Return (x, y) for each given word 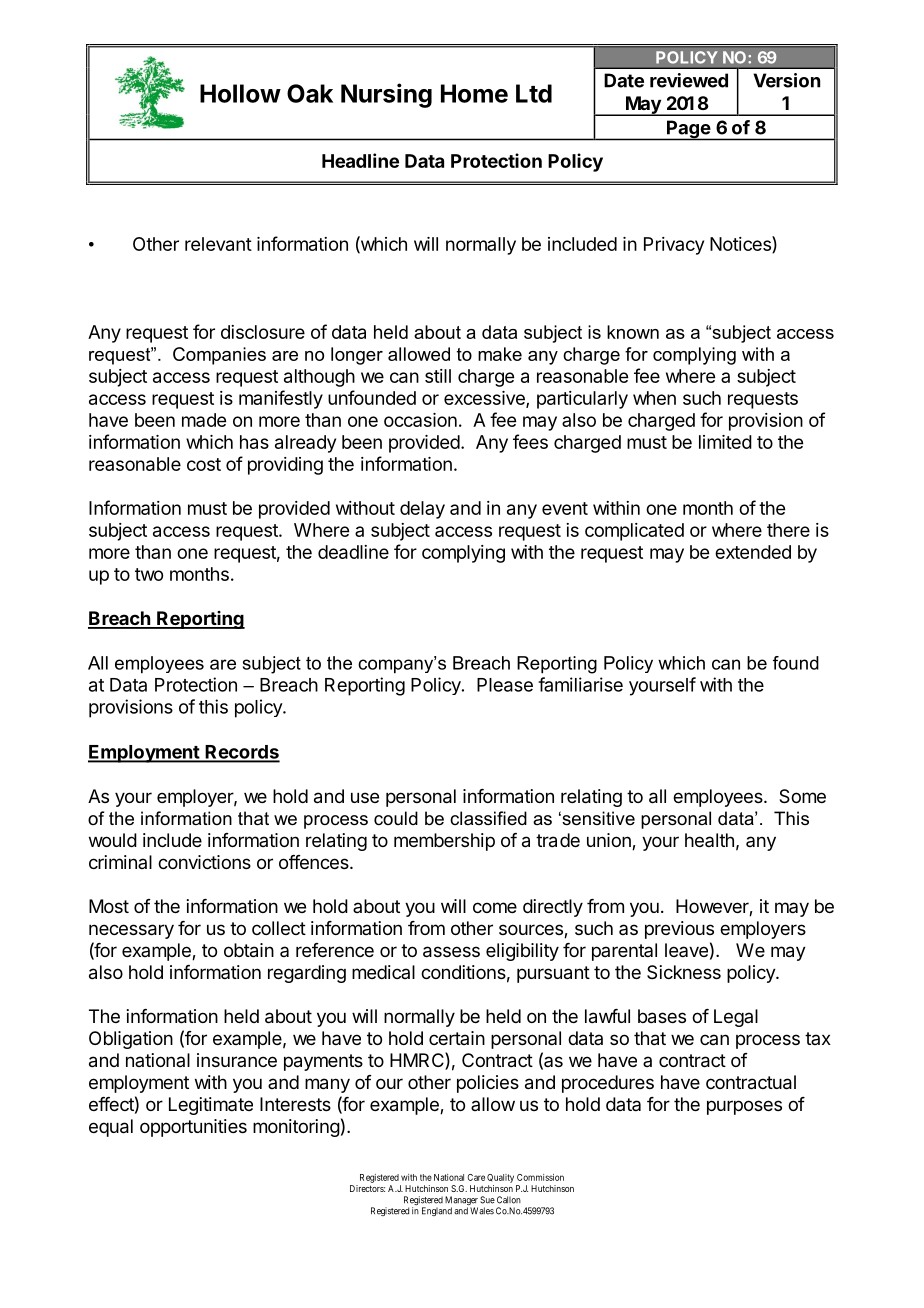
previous (679, 930)
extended (753, 552)
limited (725, 442)
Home (474, 93)
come (495, 907)
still (438, 376)
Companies (219, 356)
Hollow (240, 93)
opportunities (193, 1128)
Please (505, 685)
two (149, 574)
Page (688, 130)
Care (476, 1177)
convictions (204, 862)
